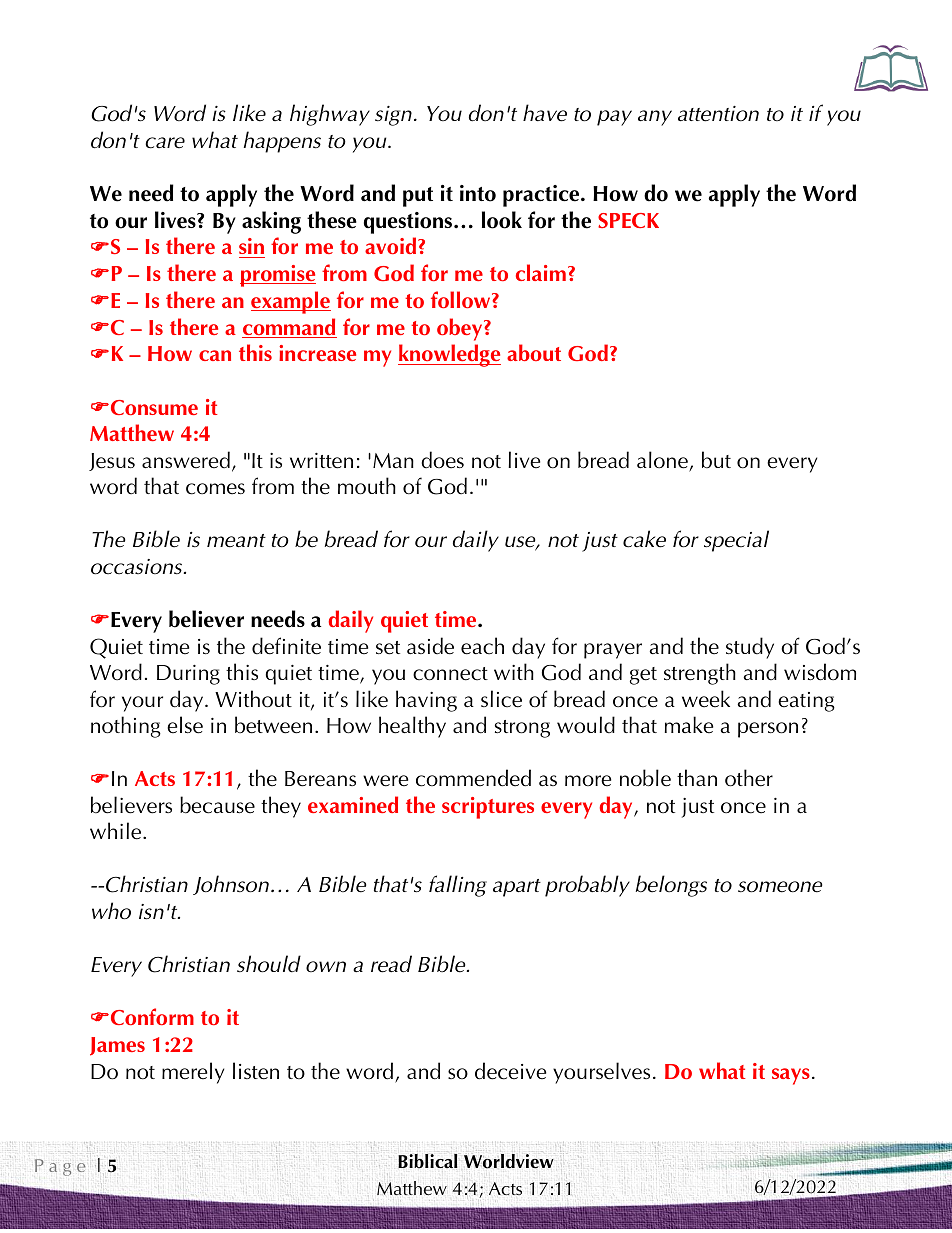  Describe the element at coordinates (188, 675) in the screenshot. I see `During` at that location.
